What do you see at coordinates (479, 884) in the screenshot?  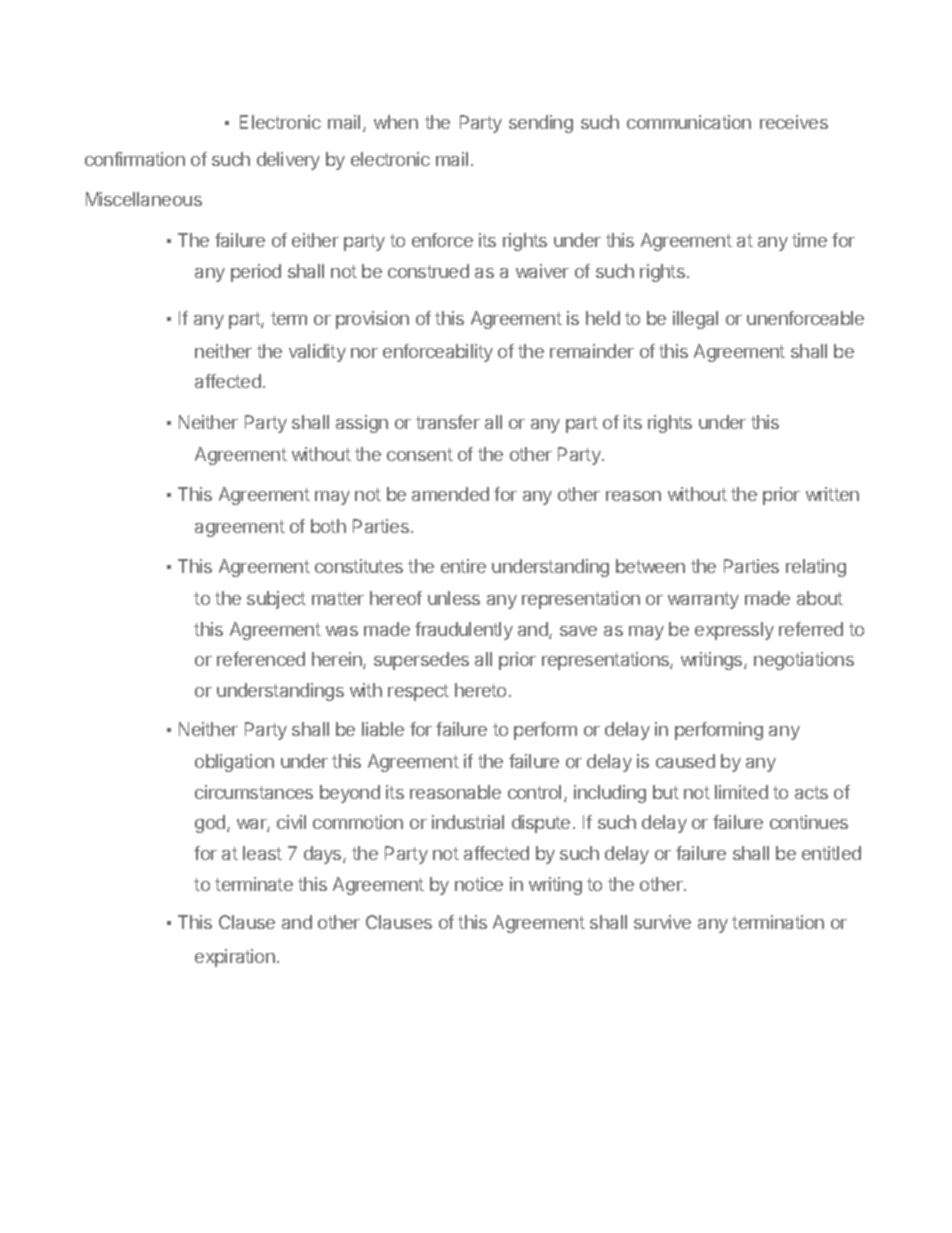 I see `notice` at bounding box center [479, 884].
